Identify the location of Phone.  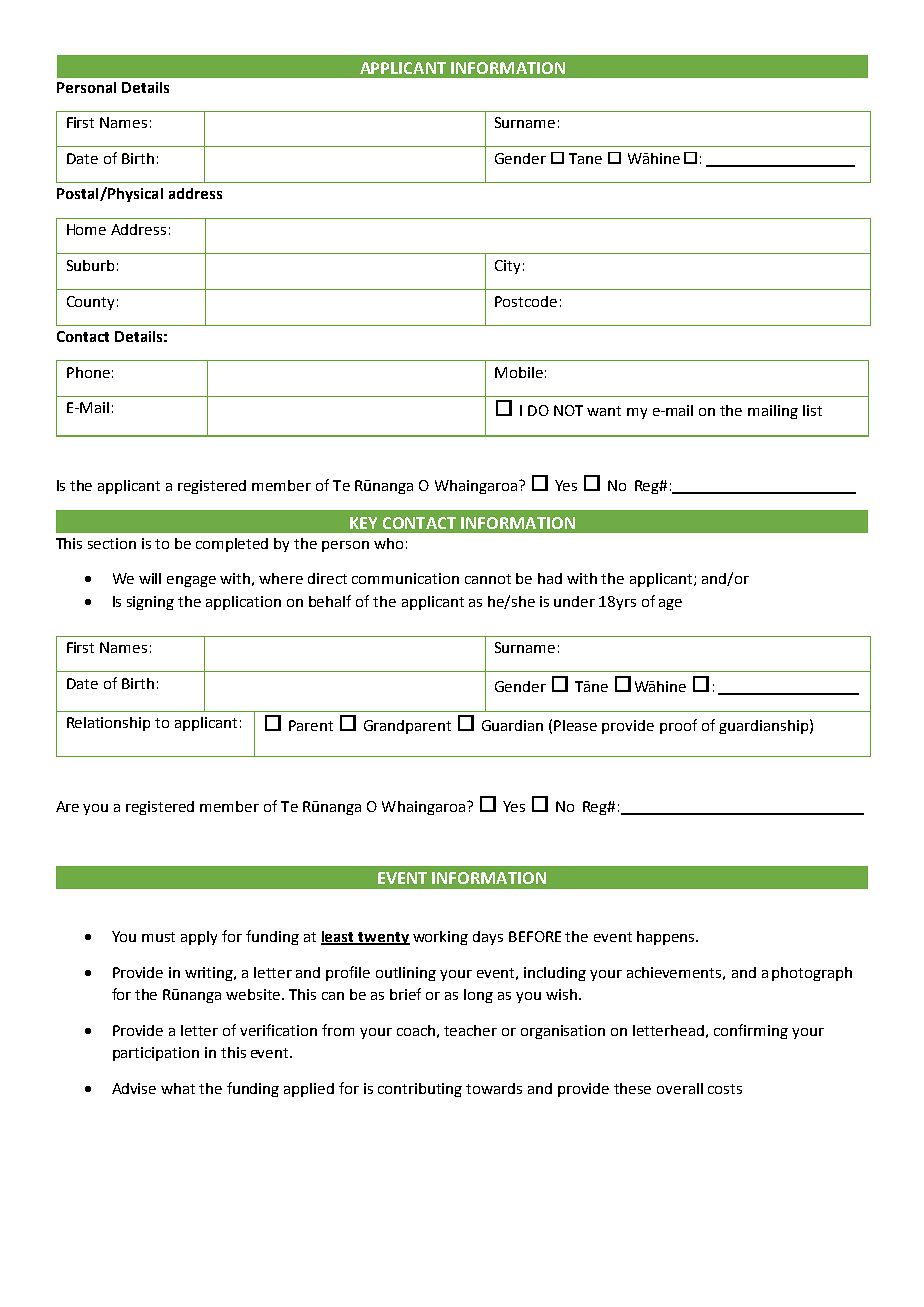
(88, 372).
